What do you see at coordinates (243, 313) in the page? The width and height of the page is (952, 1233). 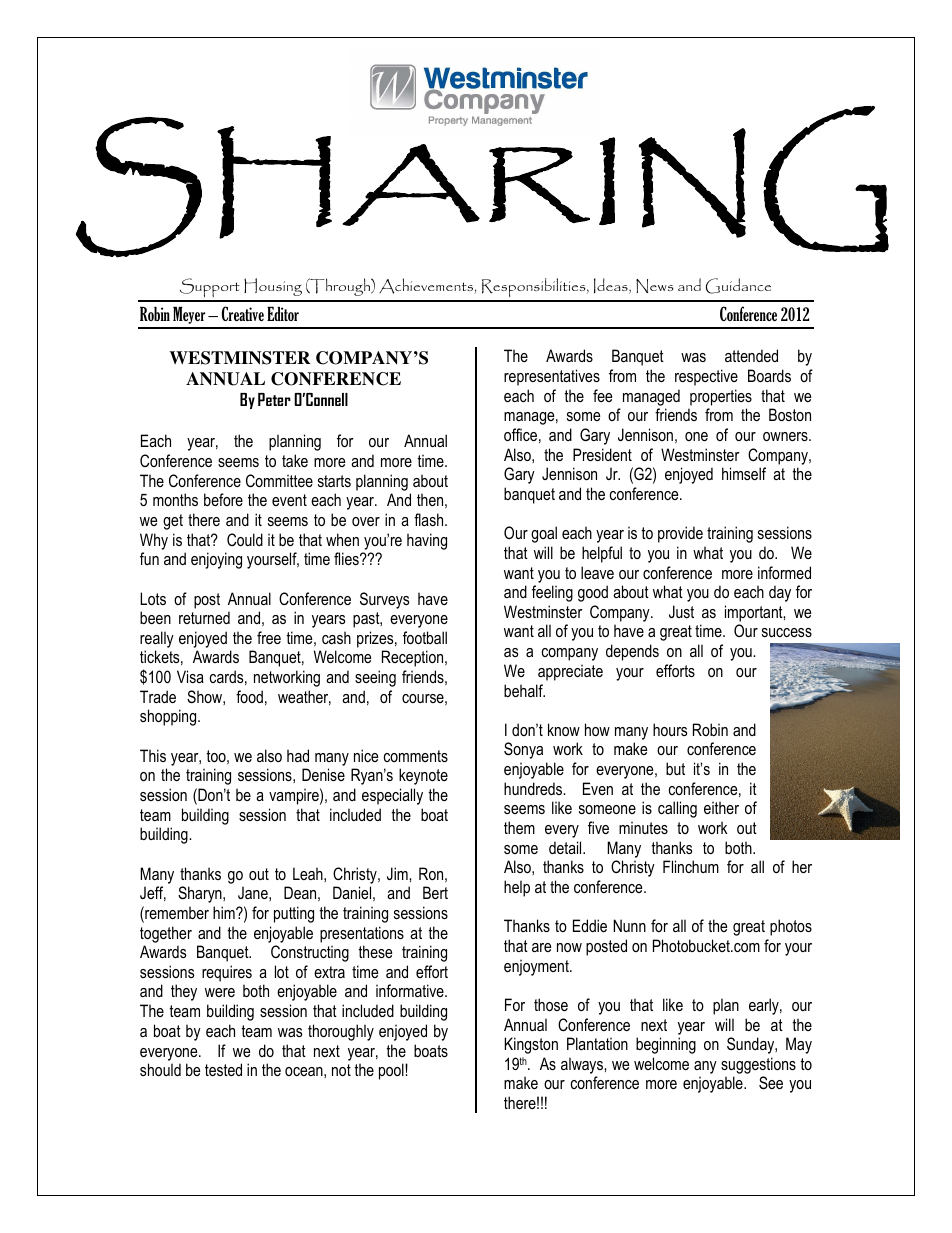 I see `Creative` at bounding box center [243, 313].
